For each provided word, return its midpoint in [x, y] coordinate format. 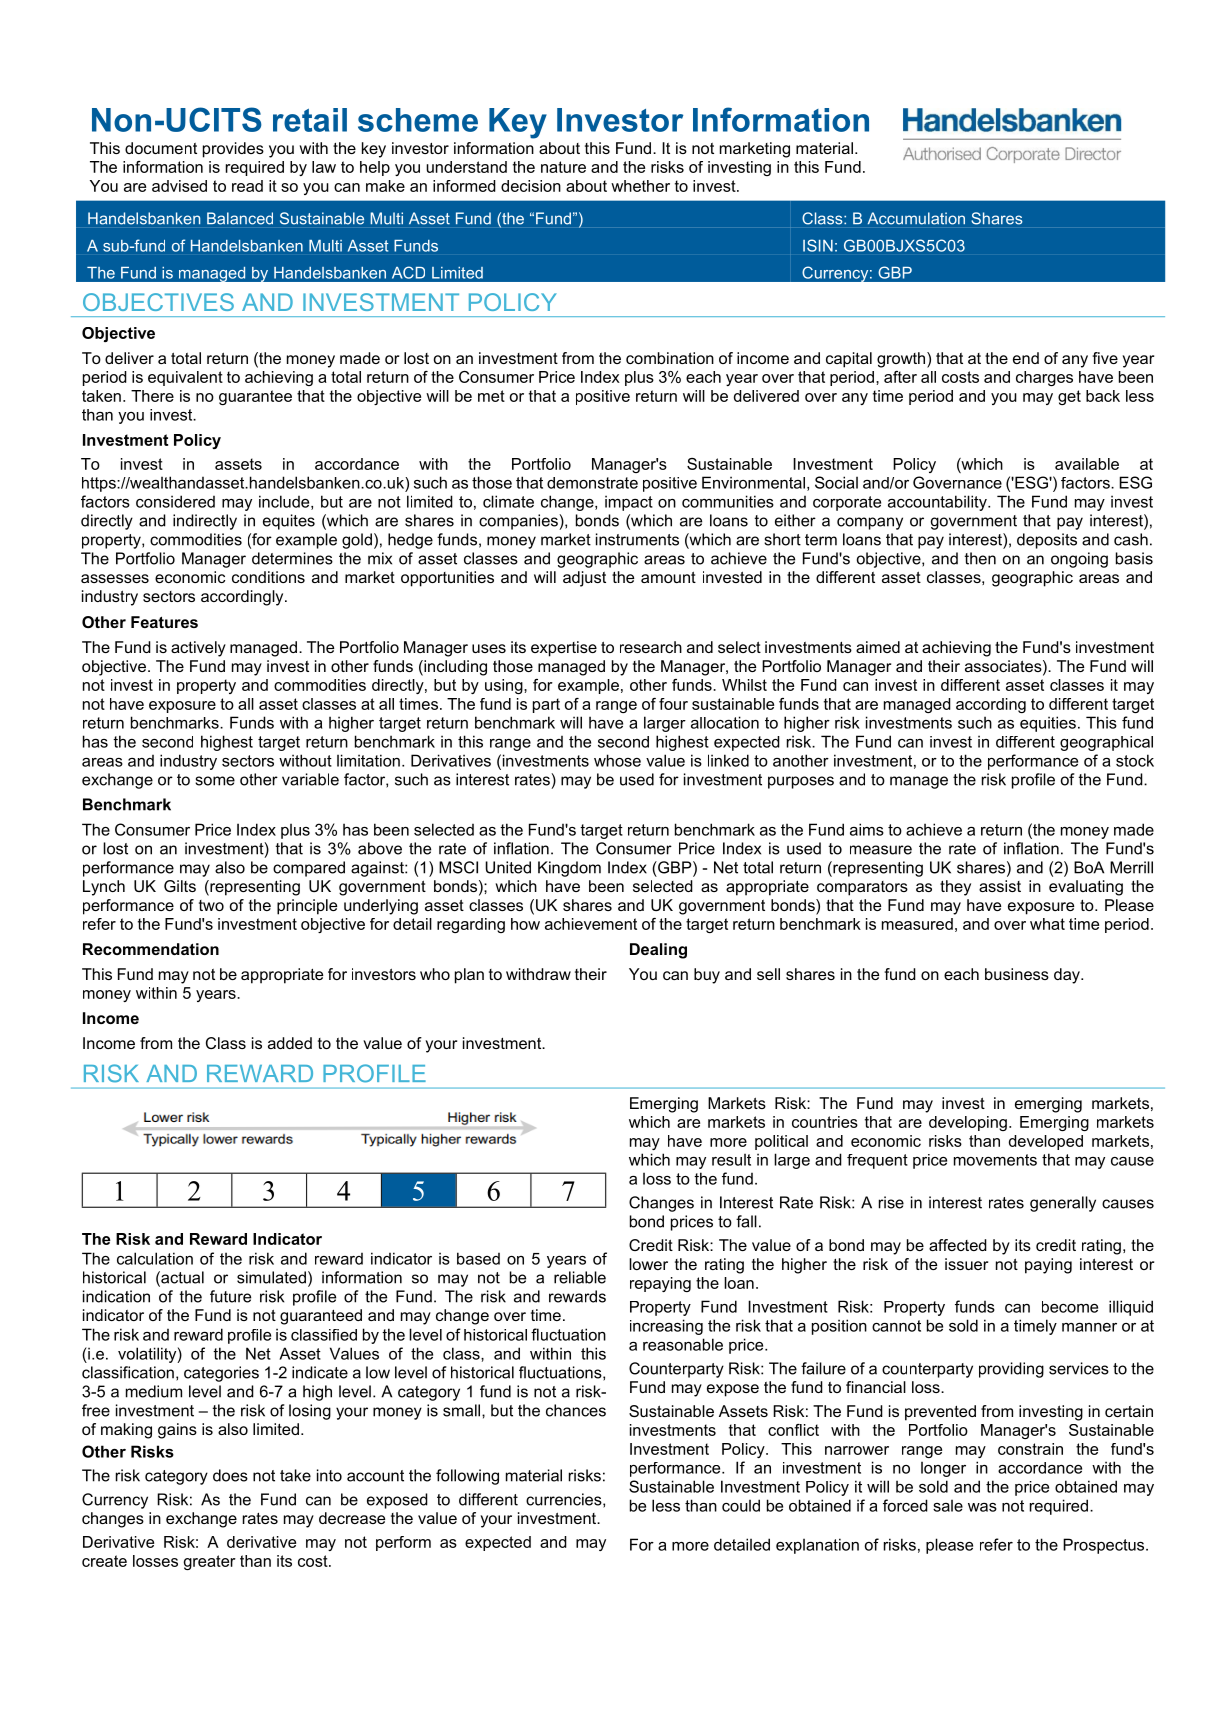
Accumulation [916, 218]
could [741, 1505]
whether [640, 186]
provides [233, 150]
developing [968, 1123]
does [230, 1475]
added [290, 1043]
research [651, 647]
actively [198, 649]
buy [707, 976]
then [980, 558]
